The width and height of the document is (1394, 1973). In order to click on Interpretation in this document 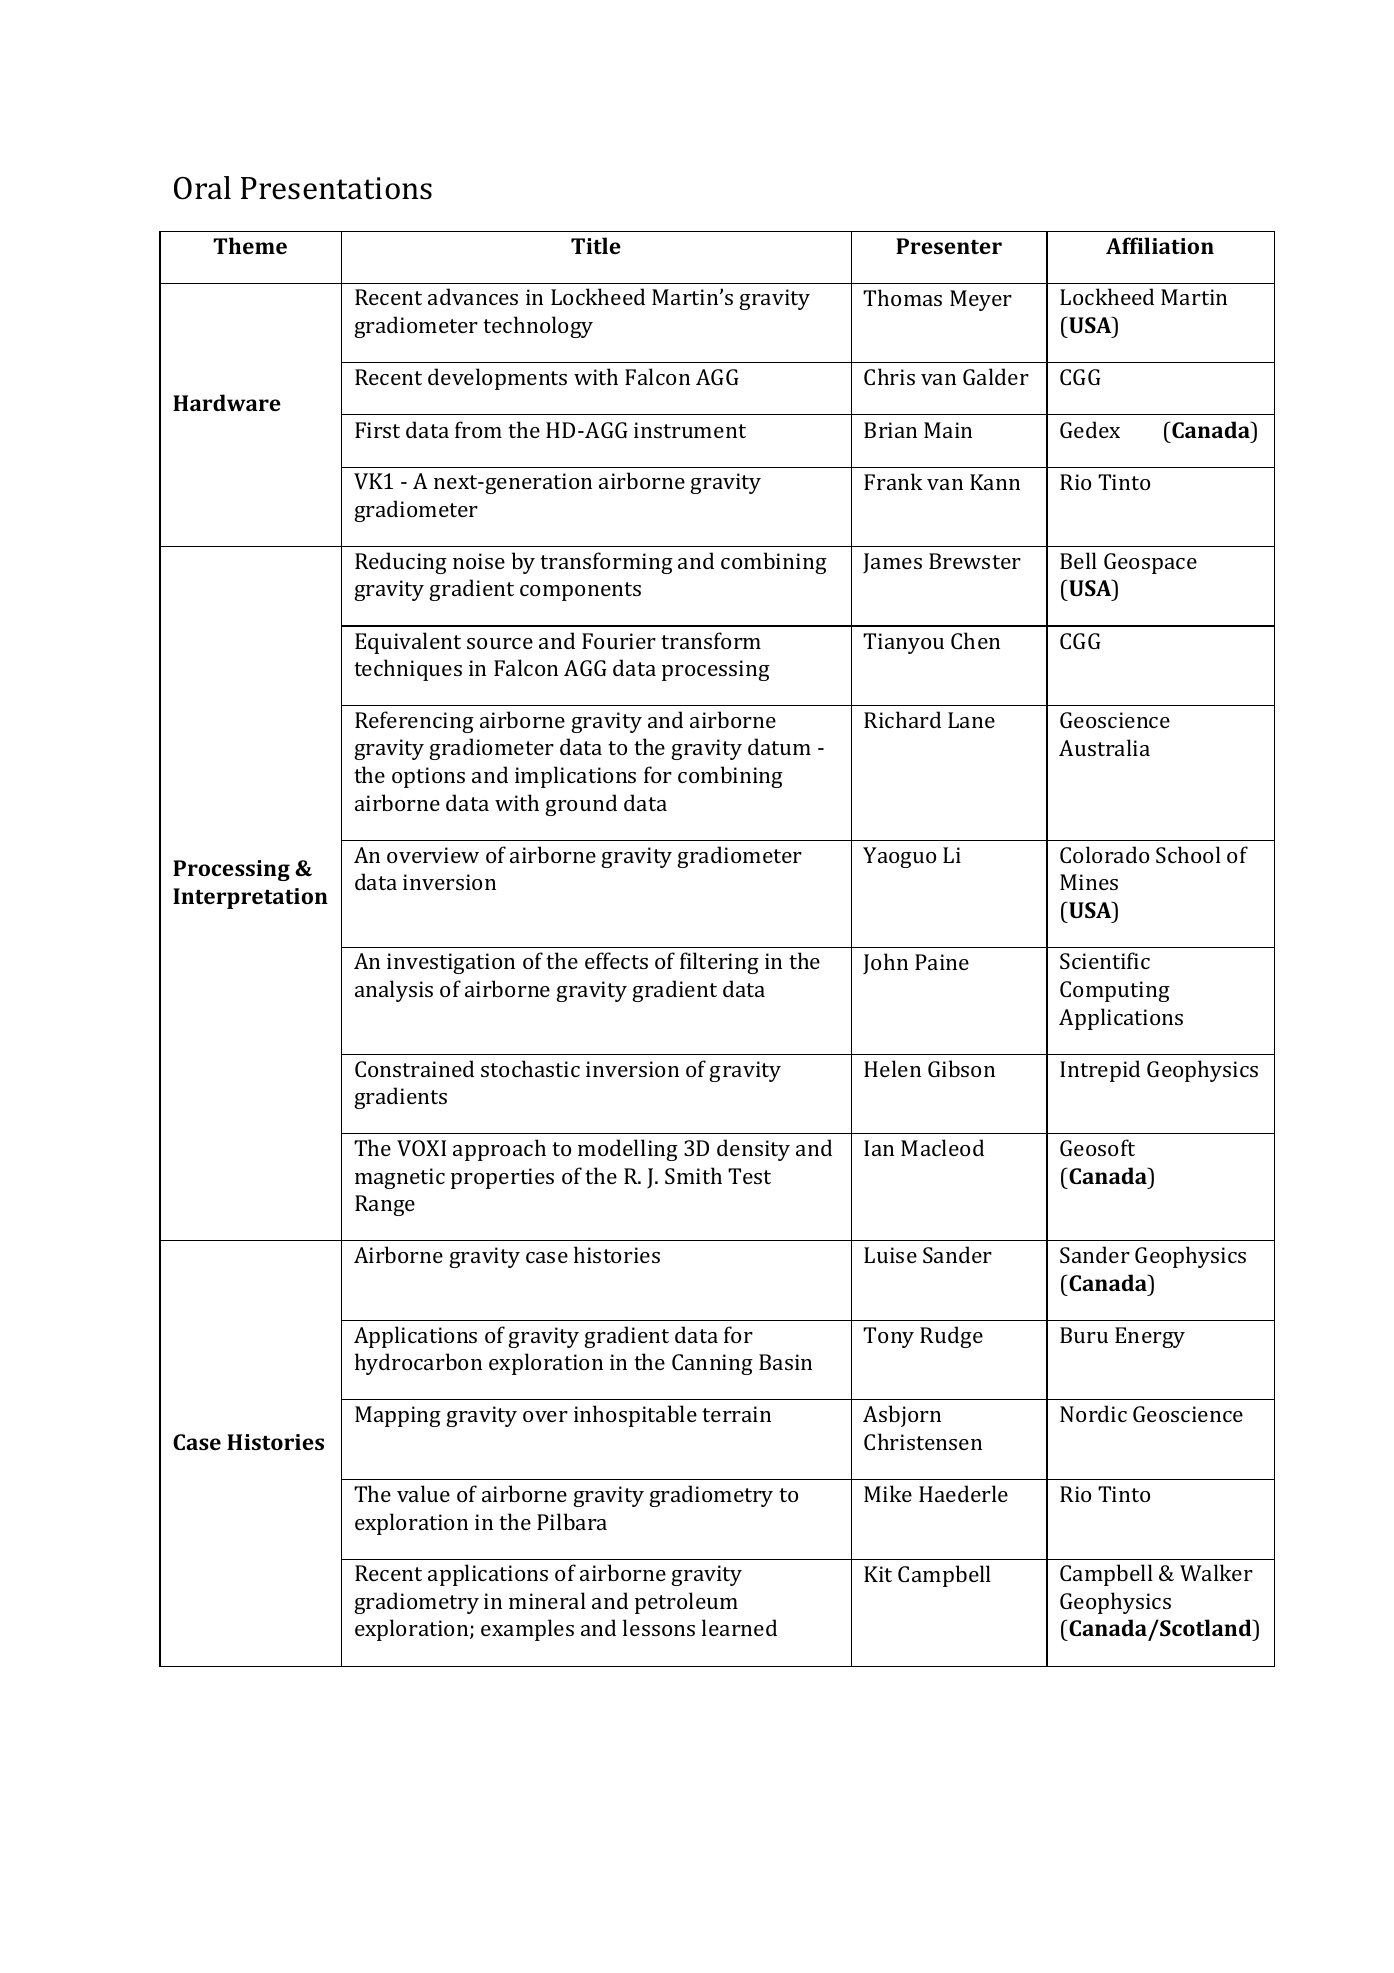, I will do `click(250, 898)`.
